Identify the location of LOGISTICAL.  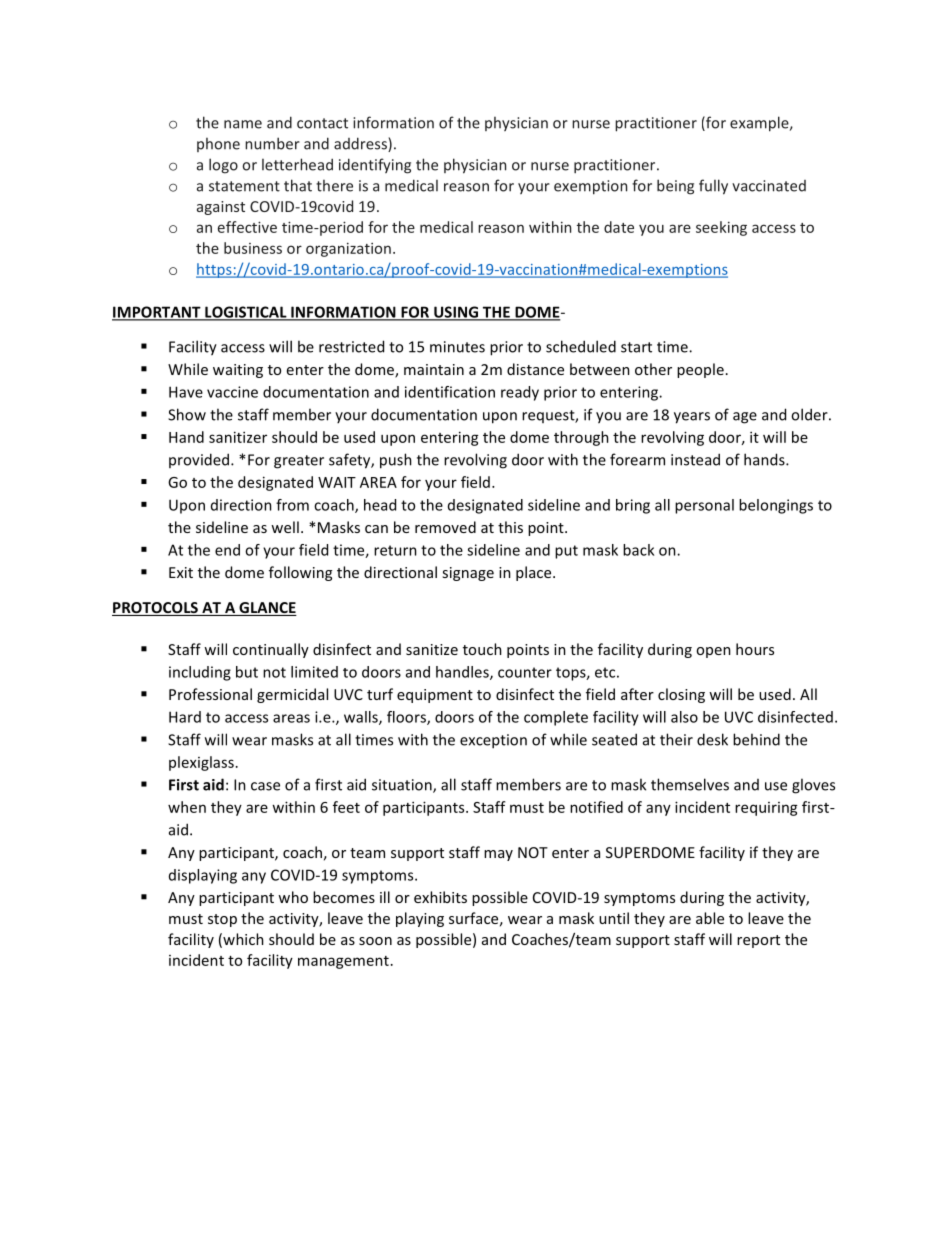
(246, 313).
